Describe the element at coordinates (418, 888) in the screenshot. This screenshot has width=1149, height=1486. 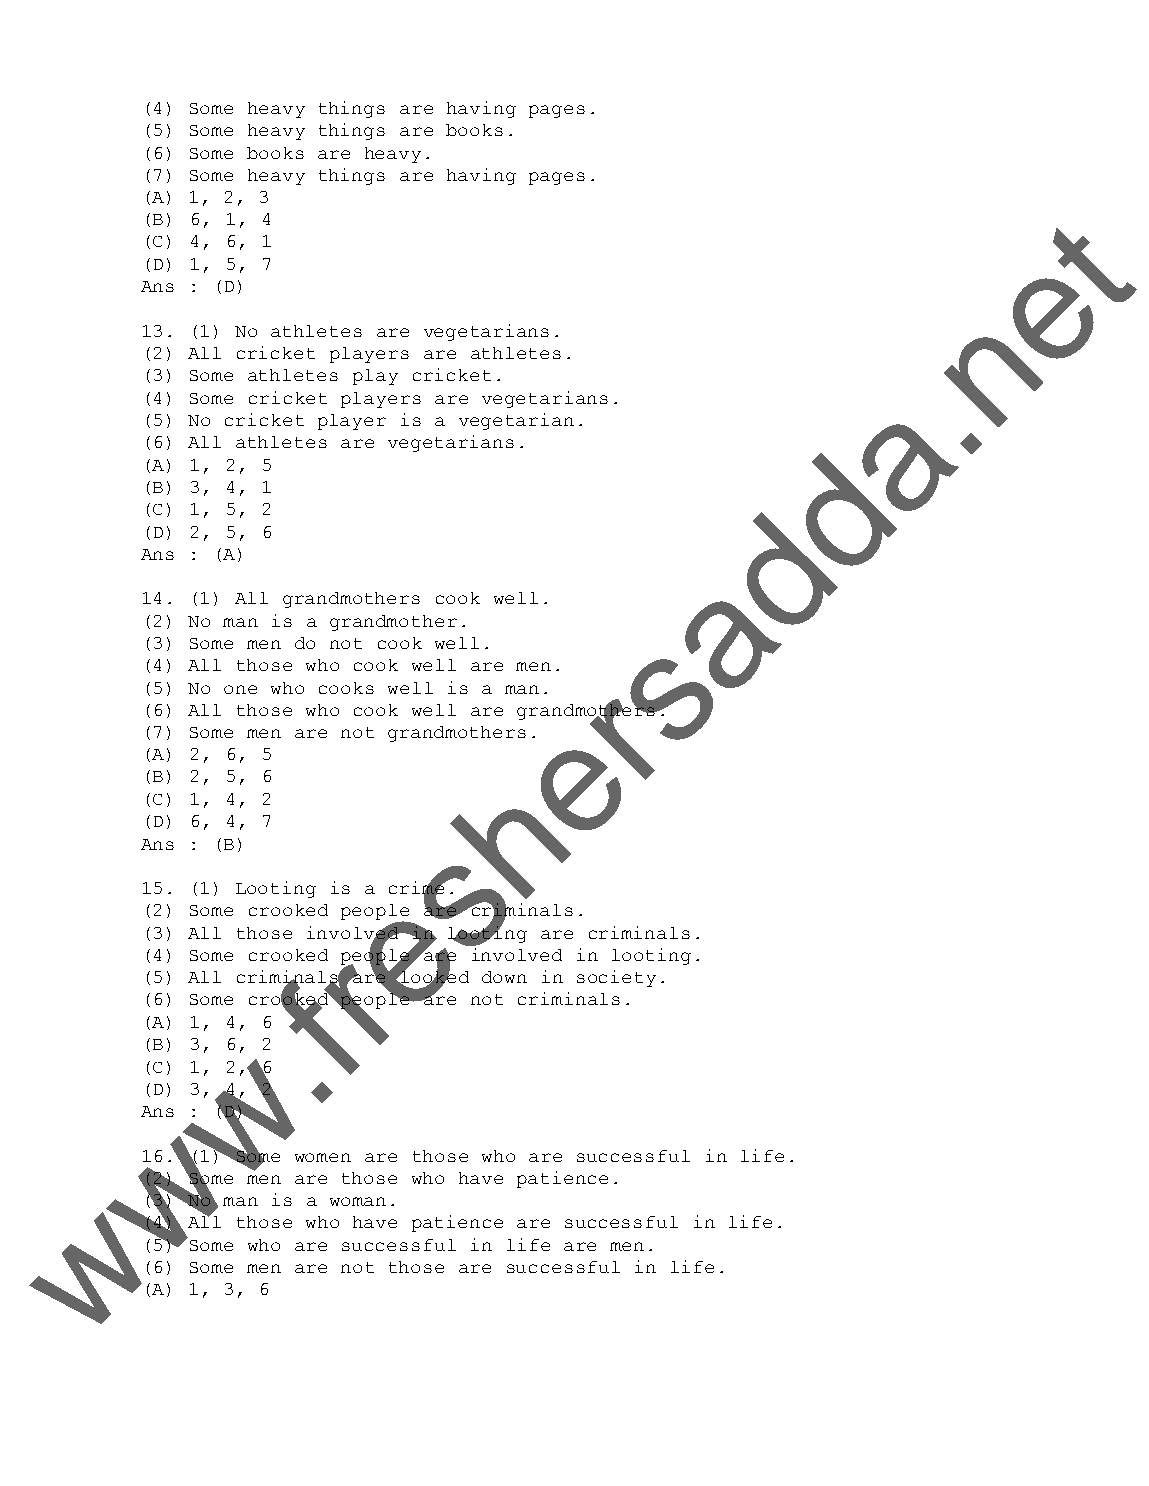
I see `crime` at that location.
